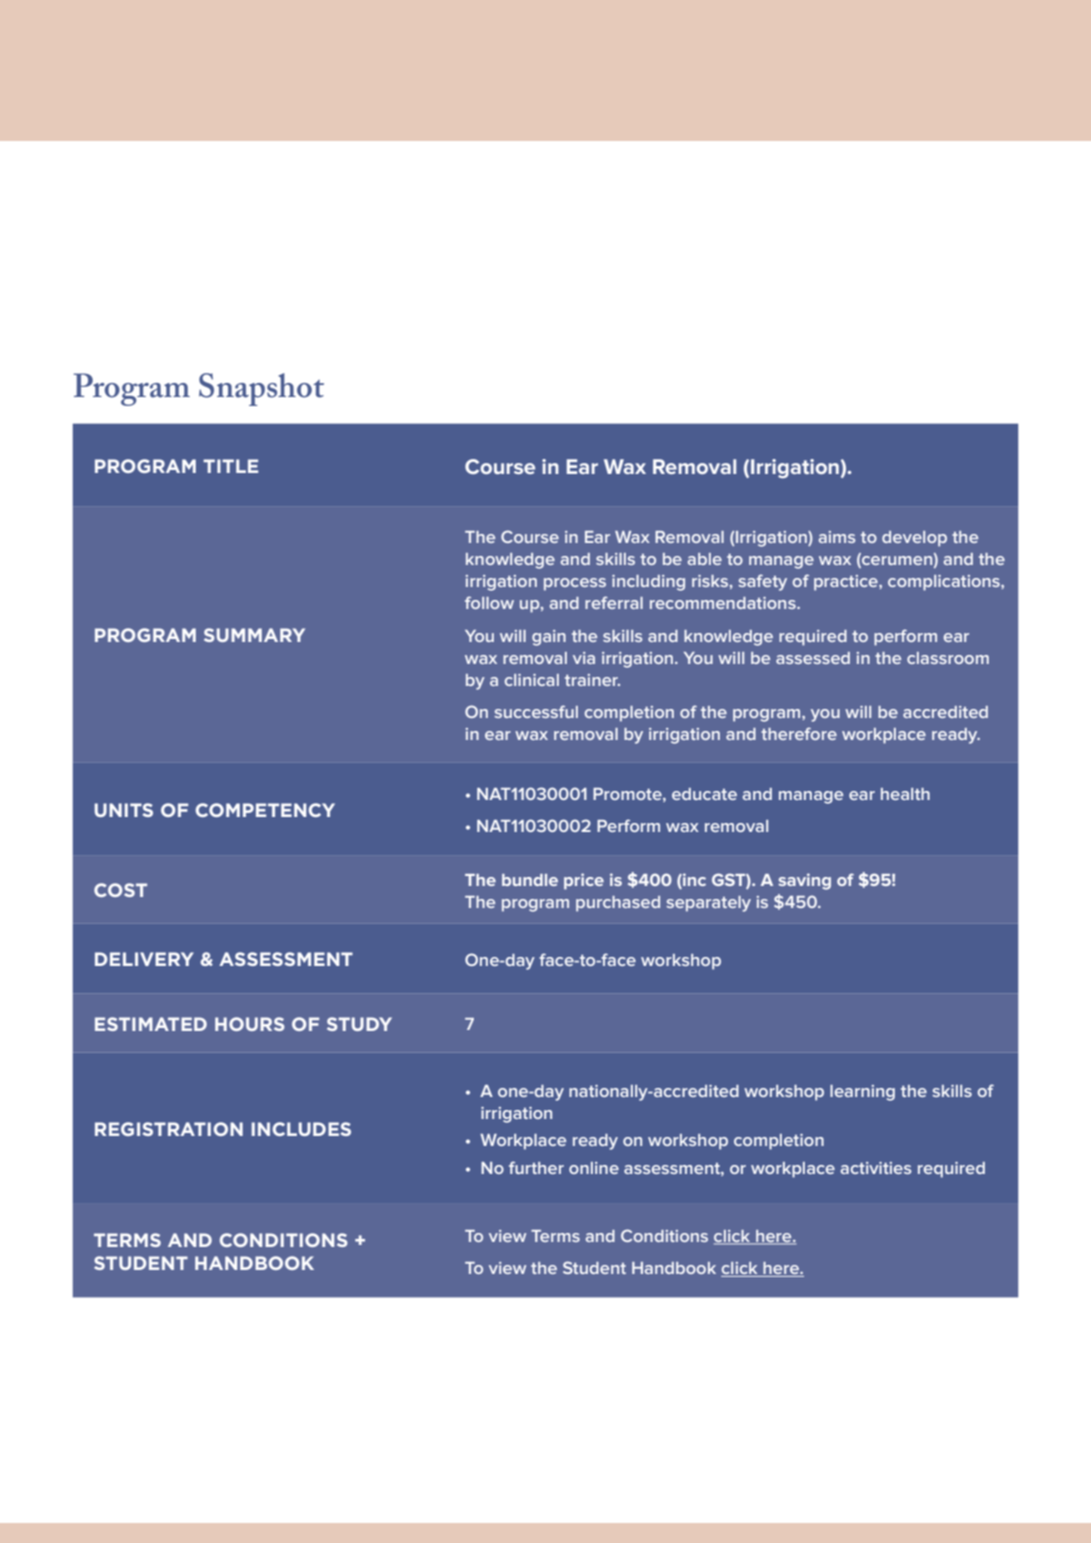 Image resolution: width=1091 pixels, height=1543 pixels. Describe the element at coordinates (536, 711) in the document. I see `successful` at that location.
